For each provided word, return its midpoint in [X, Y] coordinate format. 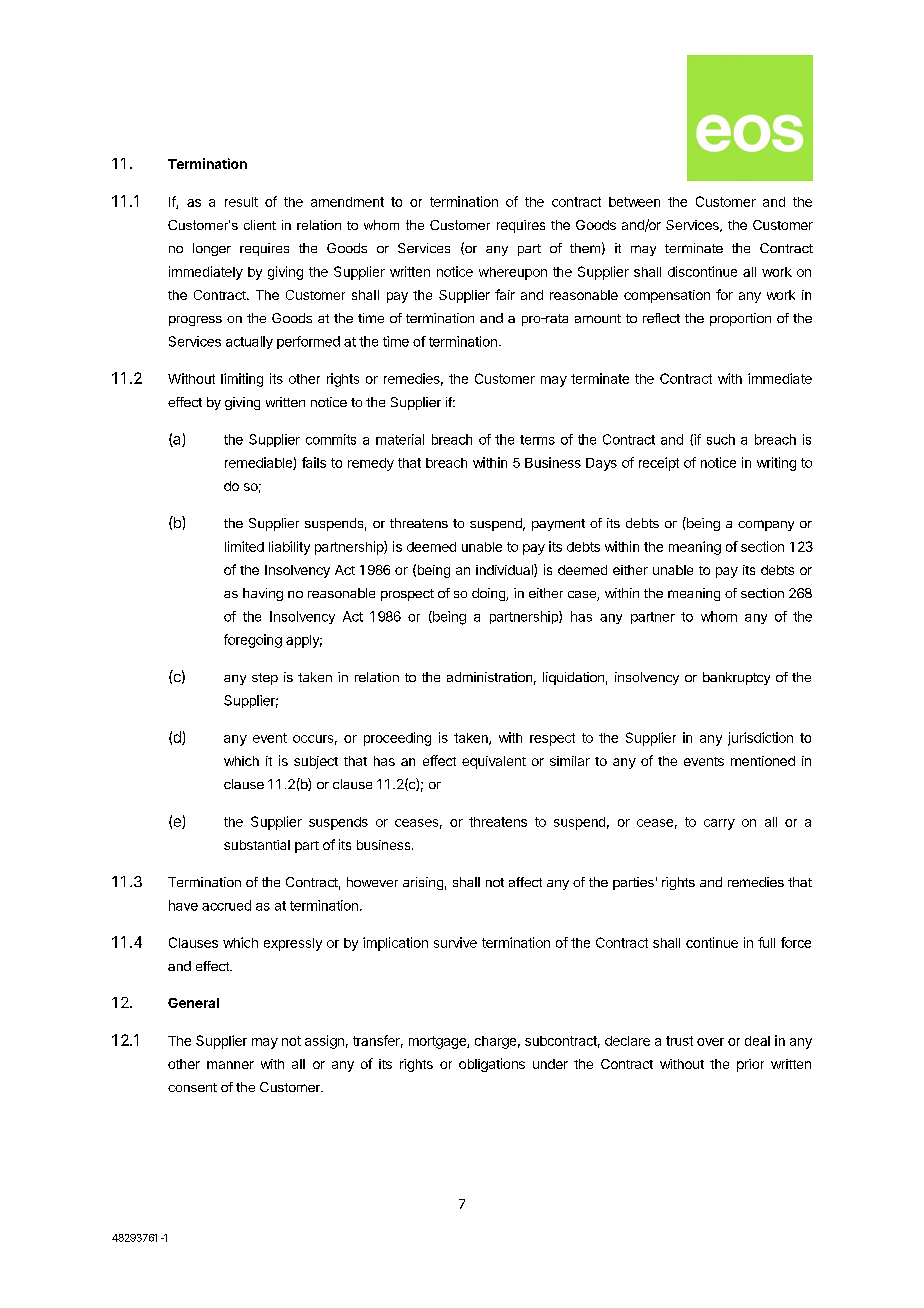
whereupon [513, 273]
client [260, 225]
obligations [492, 1065]
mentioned [763, 761]
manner [230, 1065]
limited [244, 546]
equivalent [494, 762]
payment [558, 525]
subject [316, 762]
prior [750, 1065]
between [634, 202]
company [766, 525]
